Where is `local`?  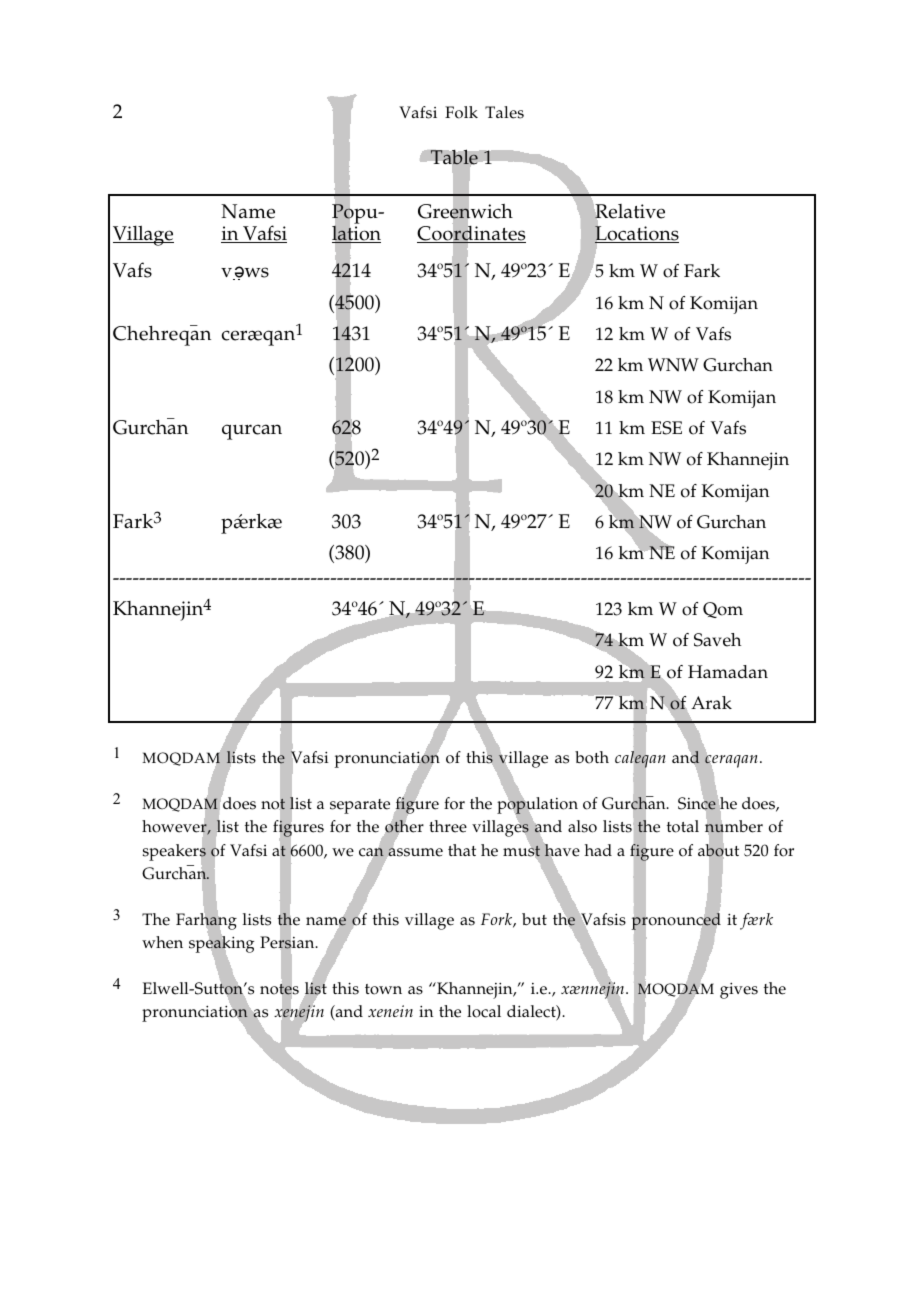
local is located at coordinates (484, 1011).
